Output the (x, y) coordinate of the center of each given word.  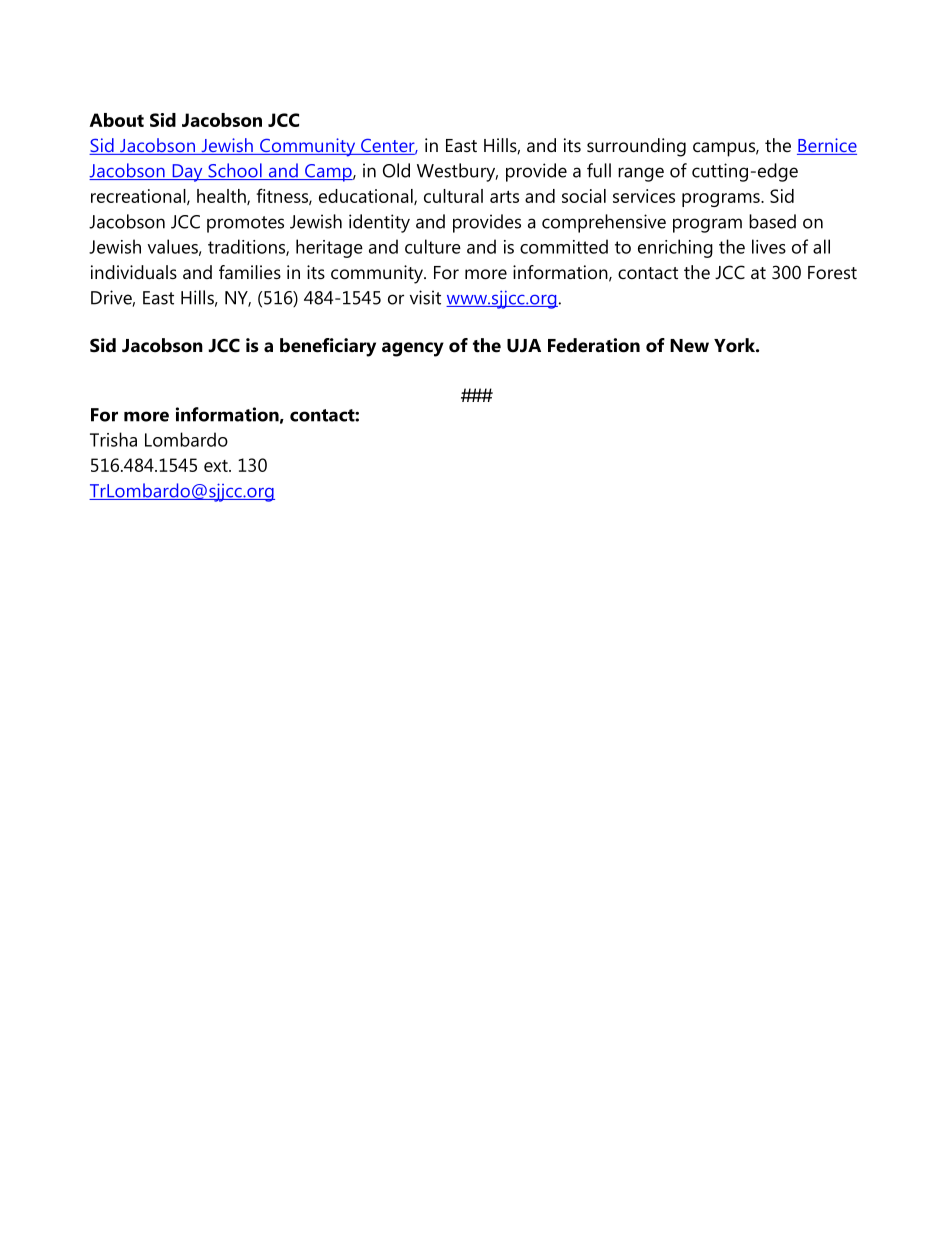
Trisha (113, 439)
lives (769, 246)
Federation (594, 345)
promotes (245, 224)
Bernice (827, 146)
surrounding (636, 147)
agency (413, 349)
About (116, 120)
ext (217, 466)
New (689, 346)
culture (433, 246)
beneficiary (328, 347)
